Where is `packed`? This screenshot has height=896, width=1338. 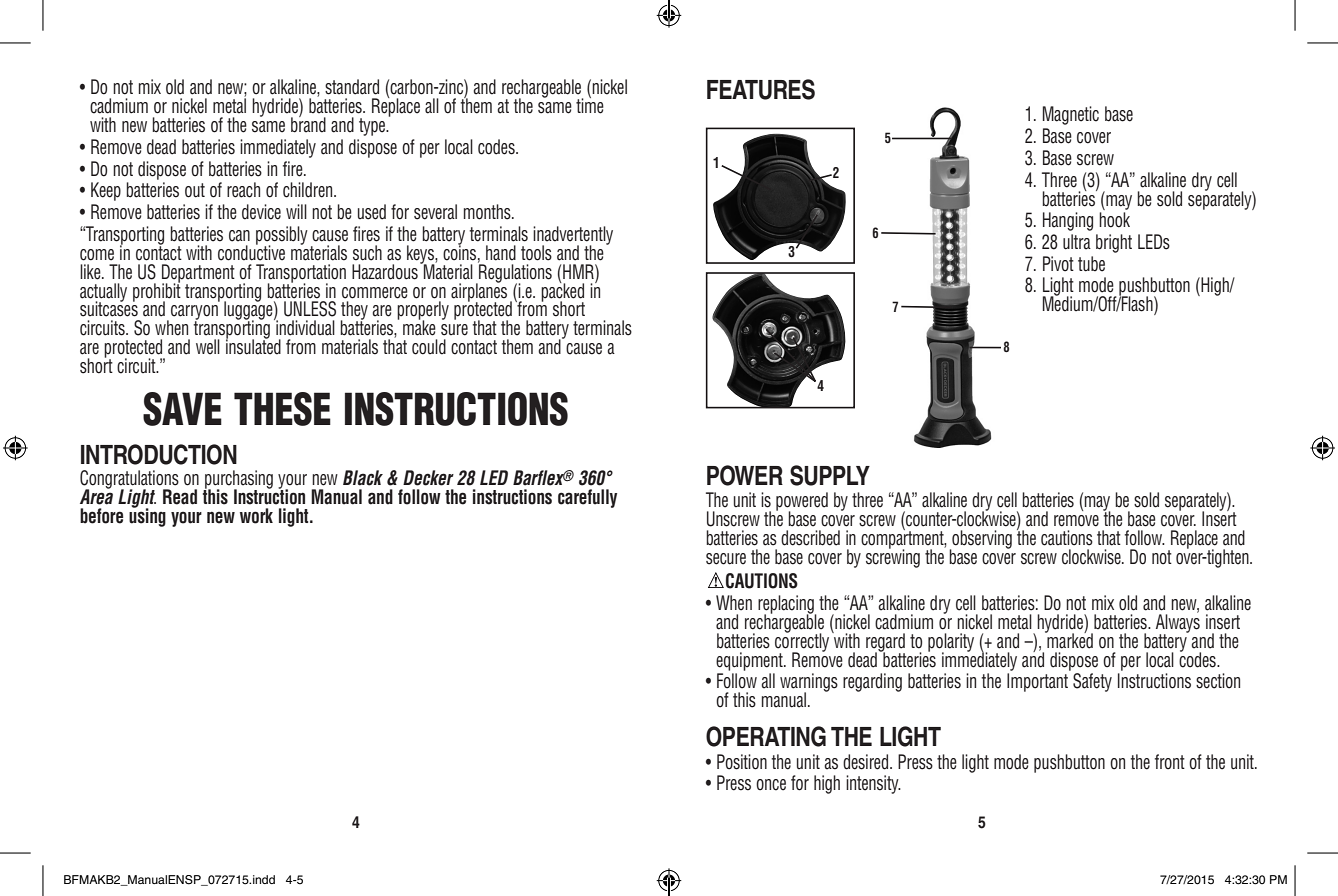 packed is located at coordinates (562, 292).
